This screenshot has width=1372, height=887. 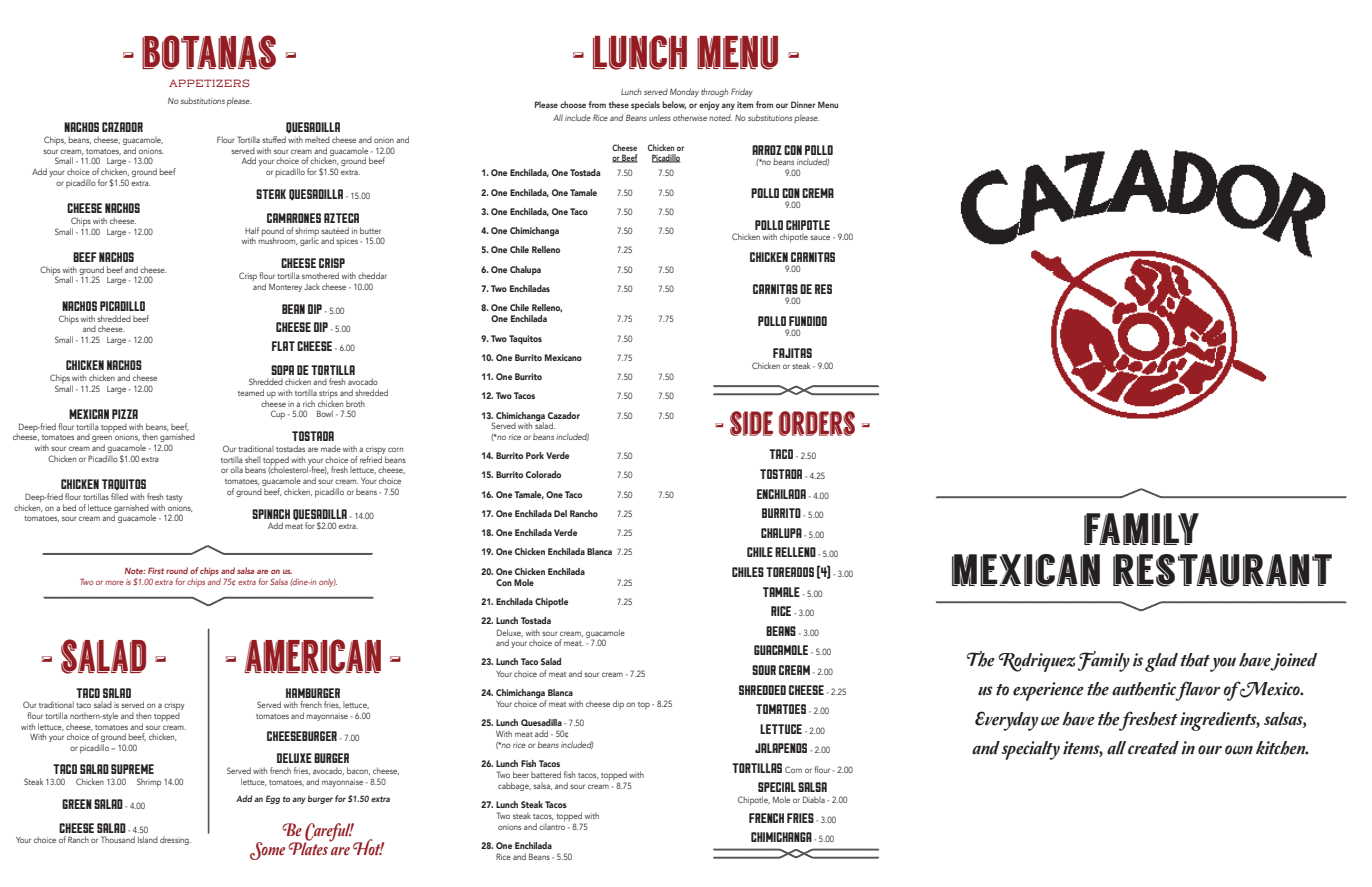 What do you see at coordinates (209, 83) in the screenshot?
I see `APPETIZERS` at bounding box center [209, 83].
